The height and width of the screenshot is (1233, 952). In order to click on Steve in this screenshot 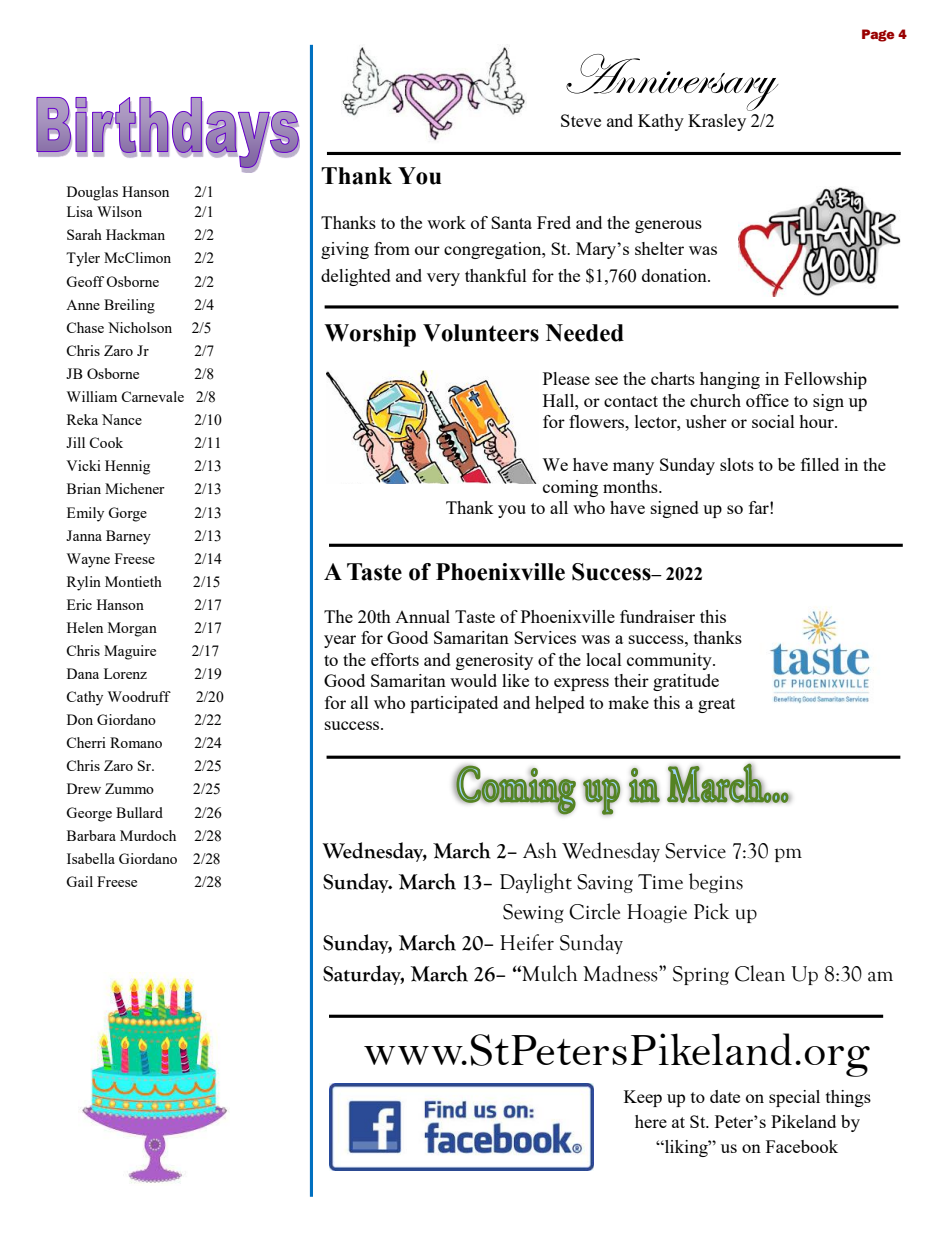, I will do `click(581, 120)`.
